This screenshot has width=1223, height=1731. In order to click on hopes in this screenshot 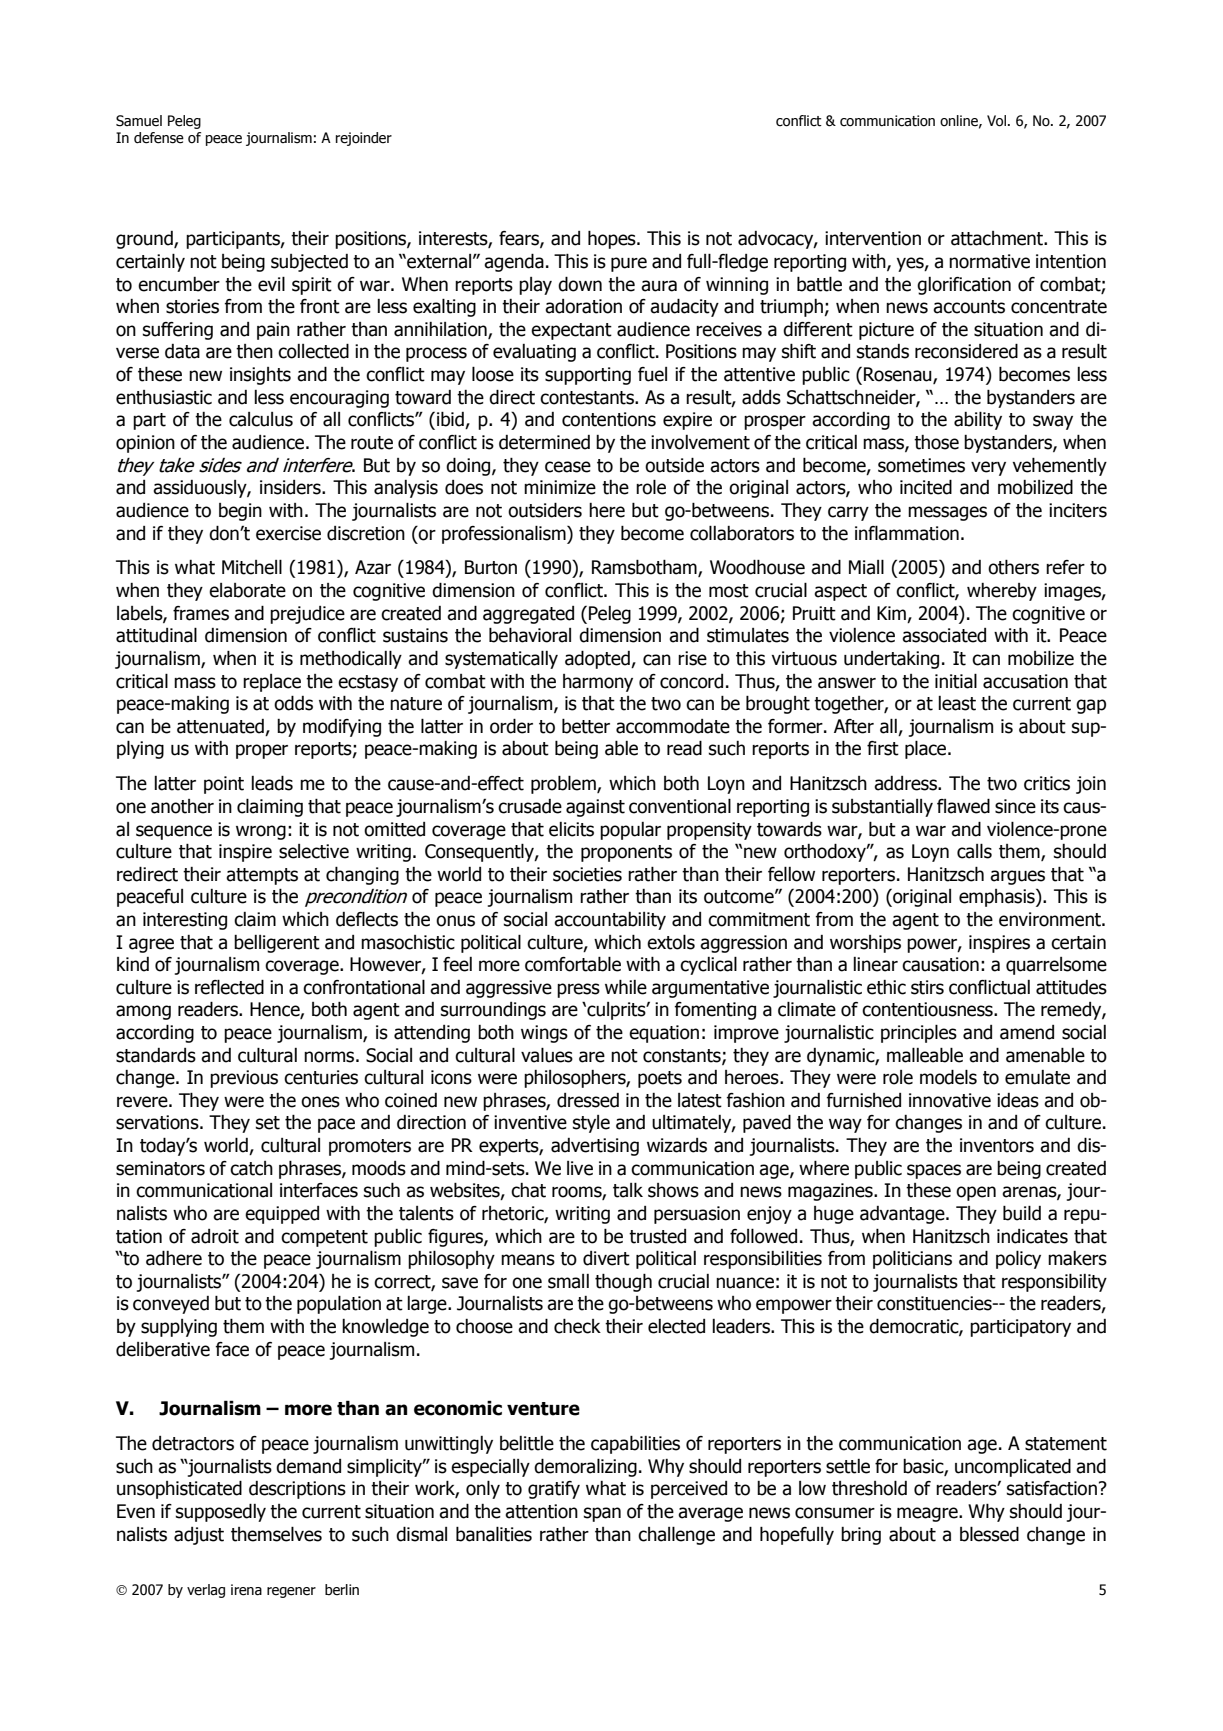, I will do `click(613, 240)`.
